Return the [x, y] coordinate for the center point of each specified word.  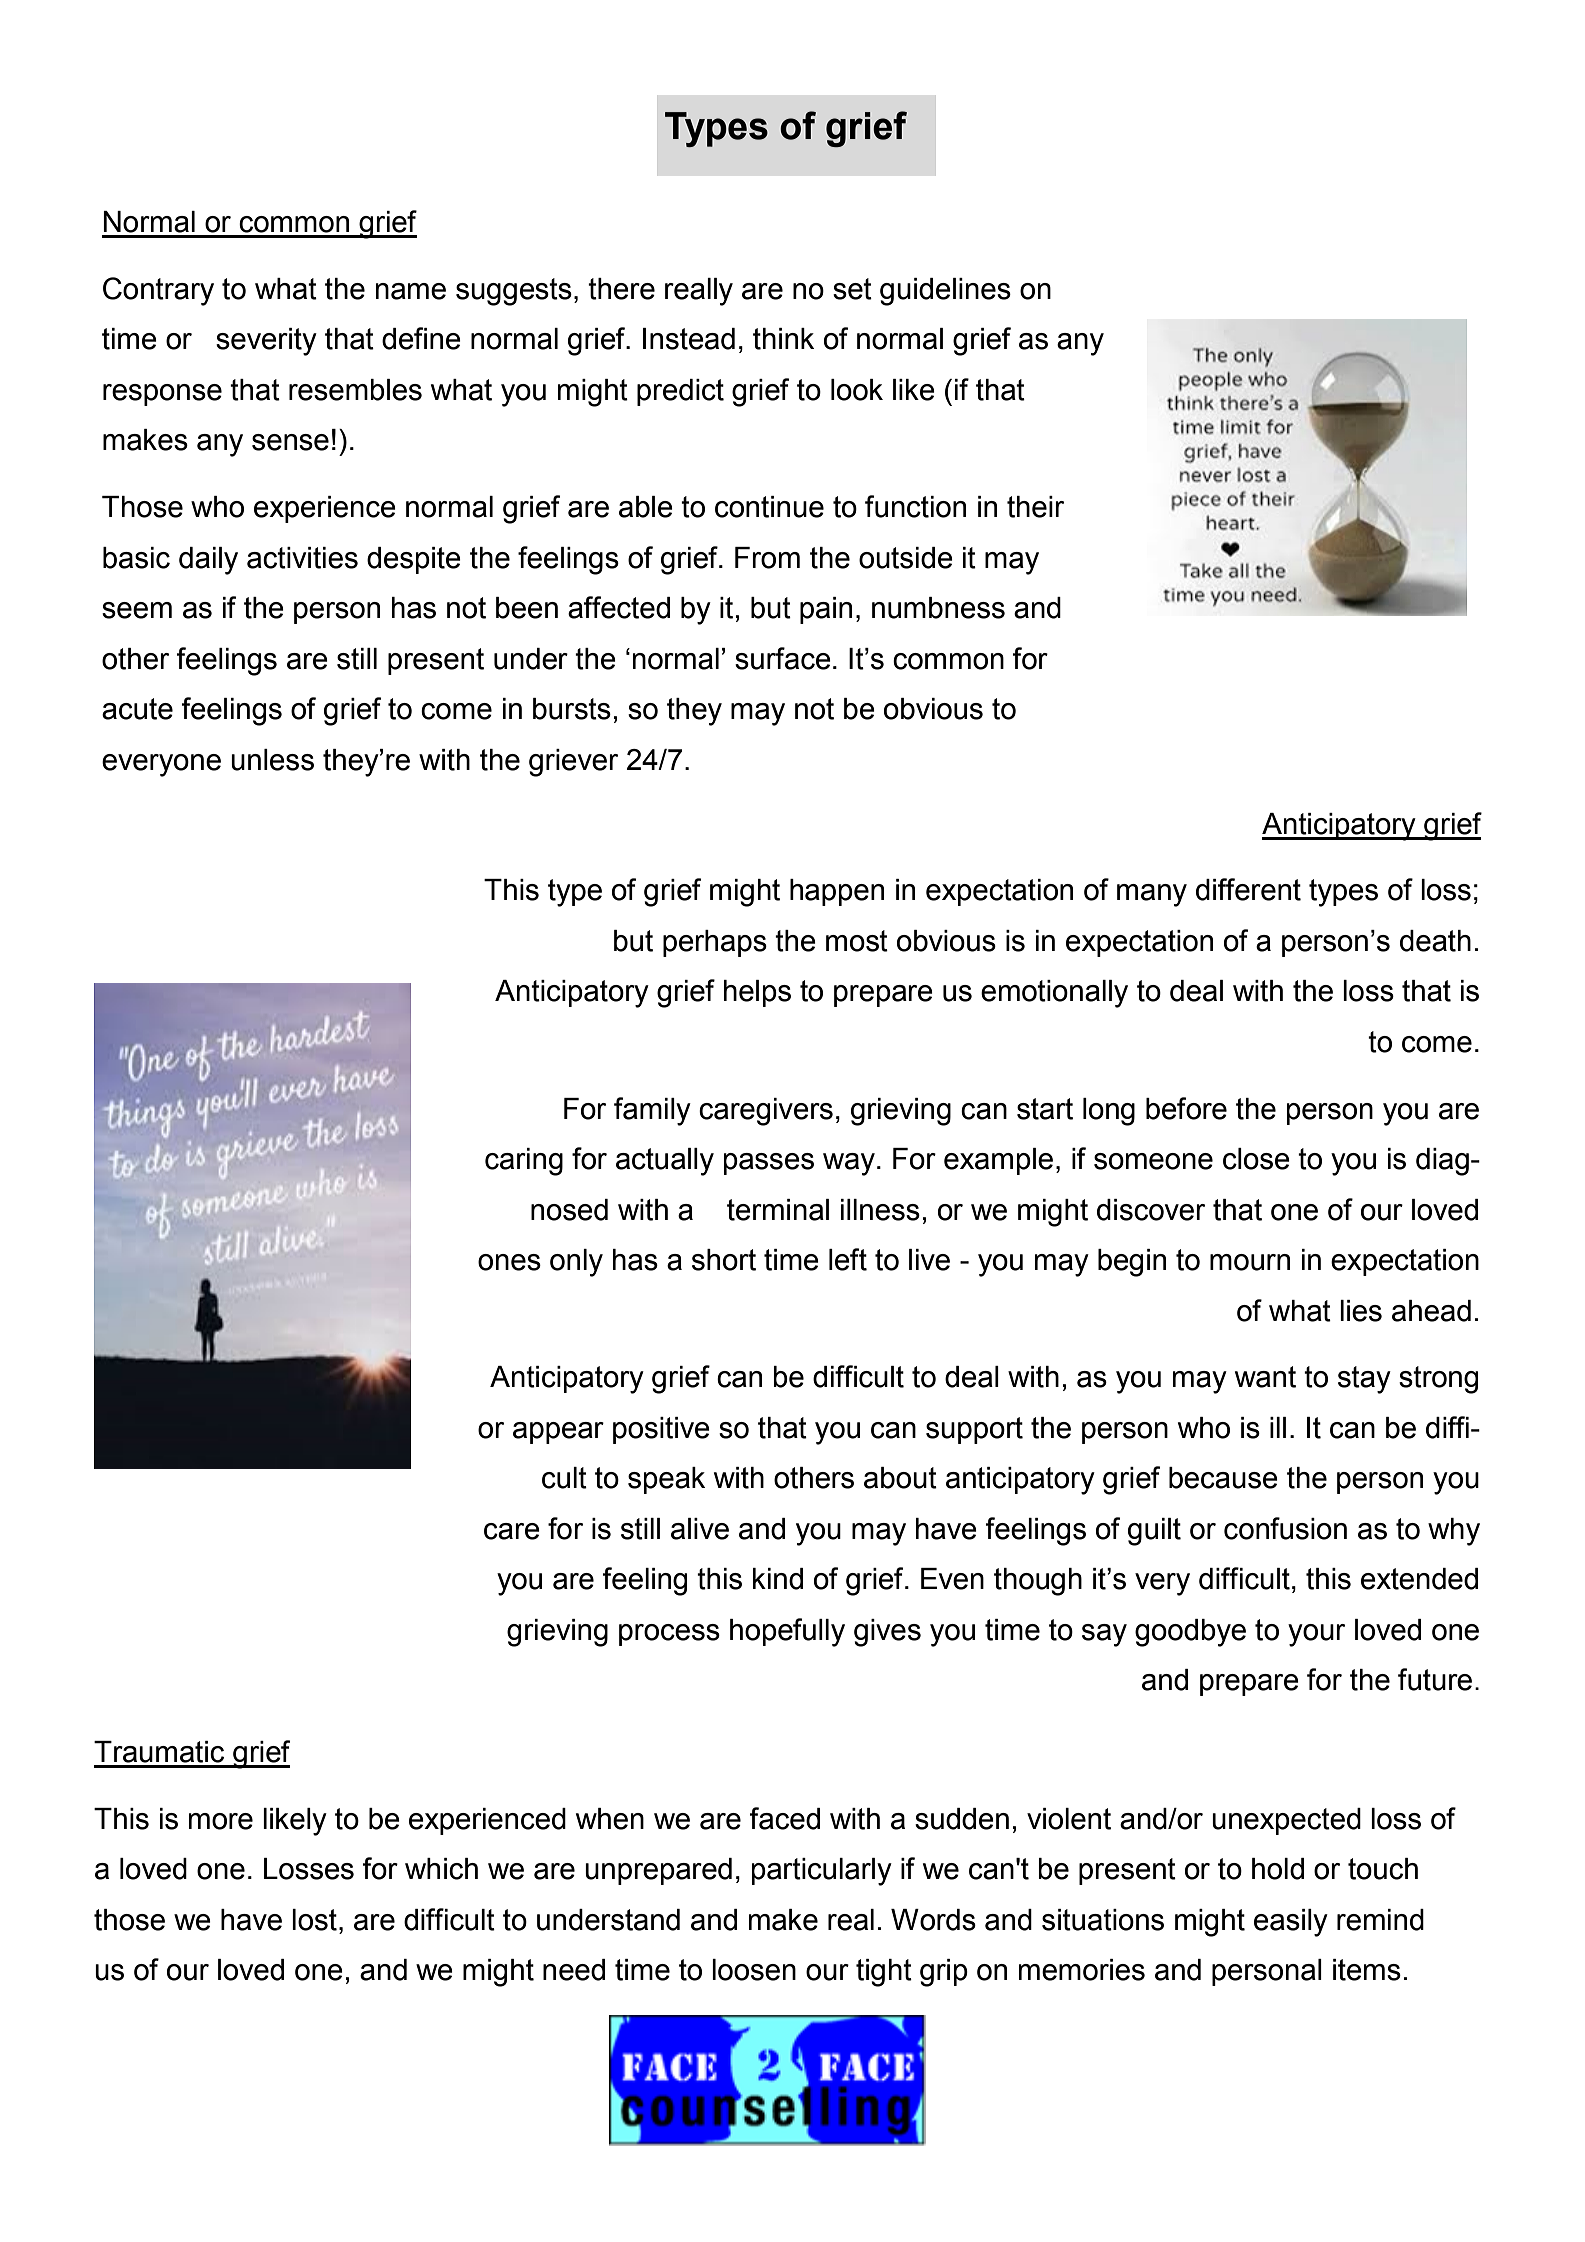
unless [272, 760]
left [848, 1259]
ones [509, 1262]
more [221, 1821]
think [783, 339]
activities [302, 558]
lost [314, 1920]
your [1316, 1635]
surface [783, 658]
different [1248, 889]
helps [757, 993]
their [1035, 507]
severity [266, 342]
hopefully [787, 1632]
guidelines [945, 292]
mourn [1250, 1262]
